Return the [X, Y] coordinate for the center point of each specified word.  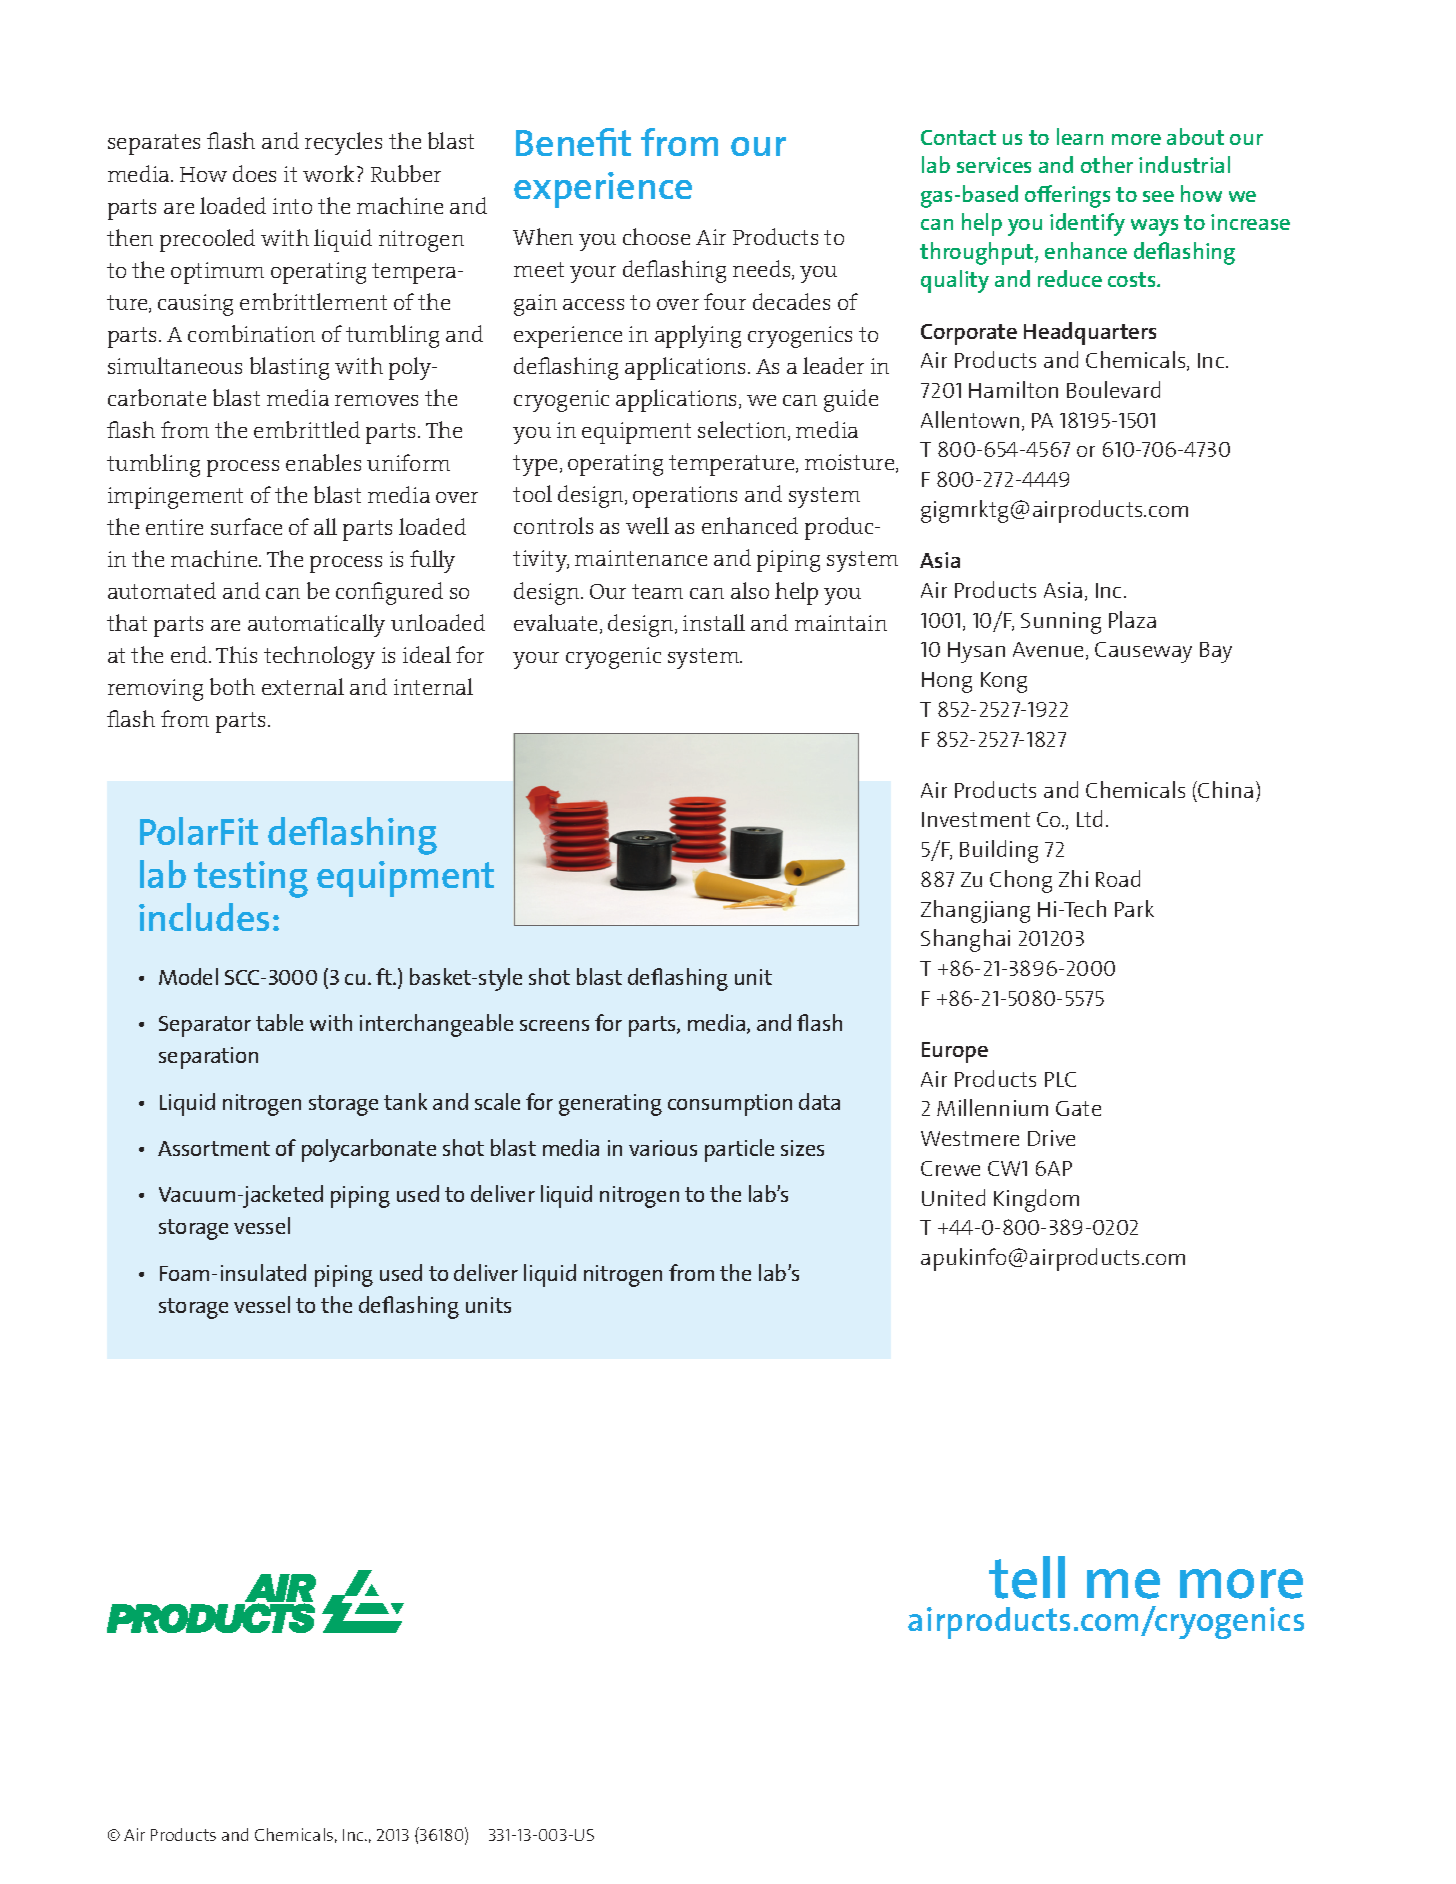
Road [1118, 878]
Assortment [214, 1148]
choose [656, 236]
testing [251, 879]
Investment [976, 819]
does [254, 173]
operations [685, 497]
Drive [1051, 1138]
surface [246, 526]
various [663, 1148]
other [1107, 164]
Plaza [1132, 619]
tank [405, 1101]
